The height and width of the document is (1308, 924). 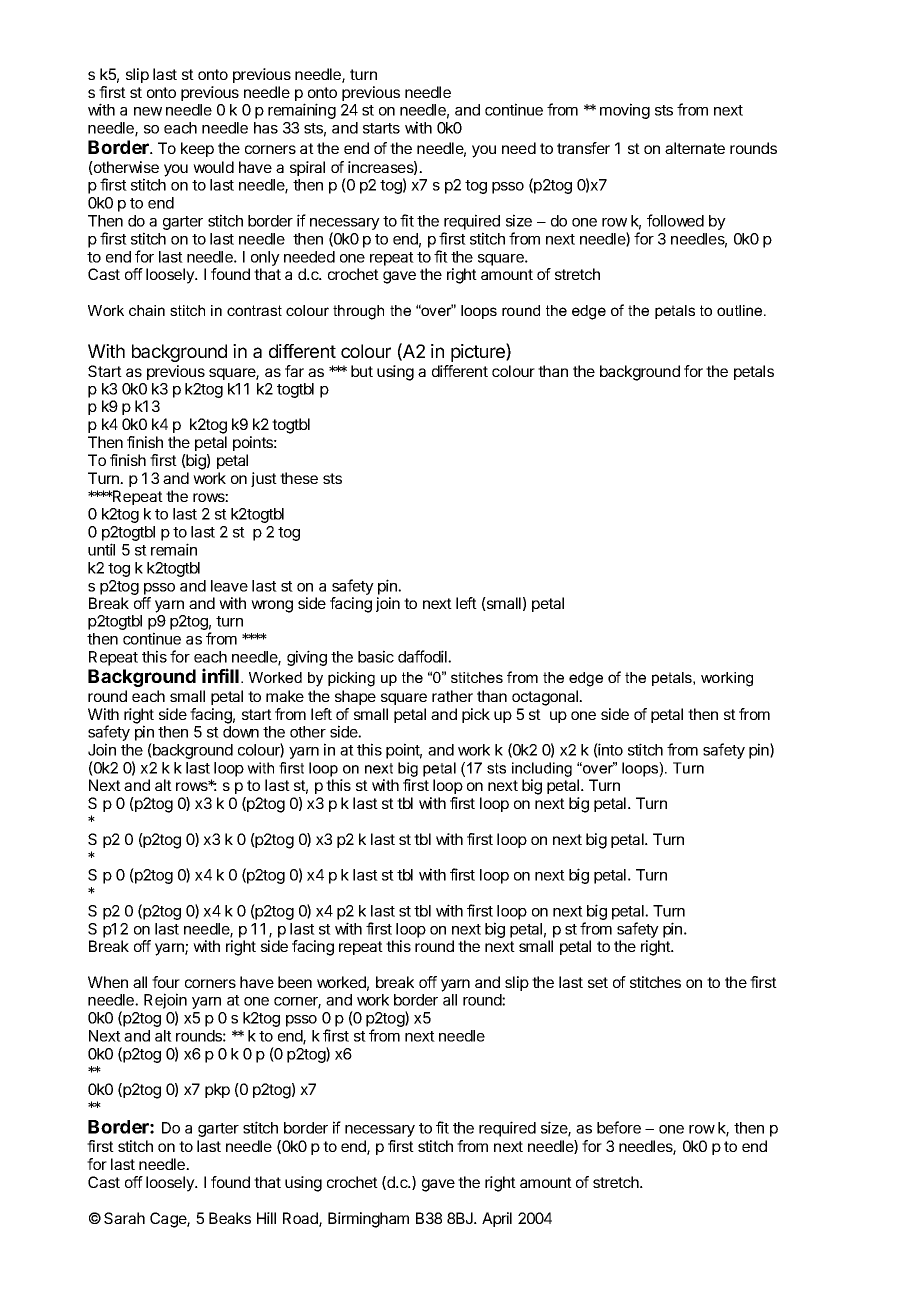 I want to click on set, so click(x=598, y=982).
